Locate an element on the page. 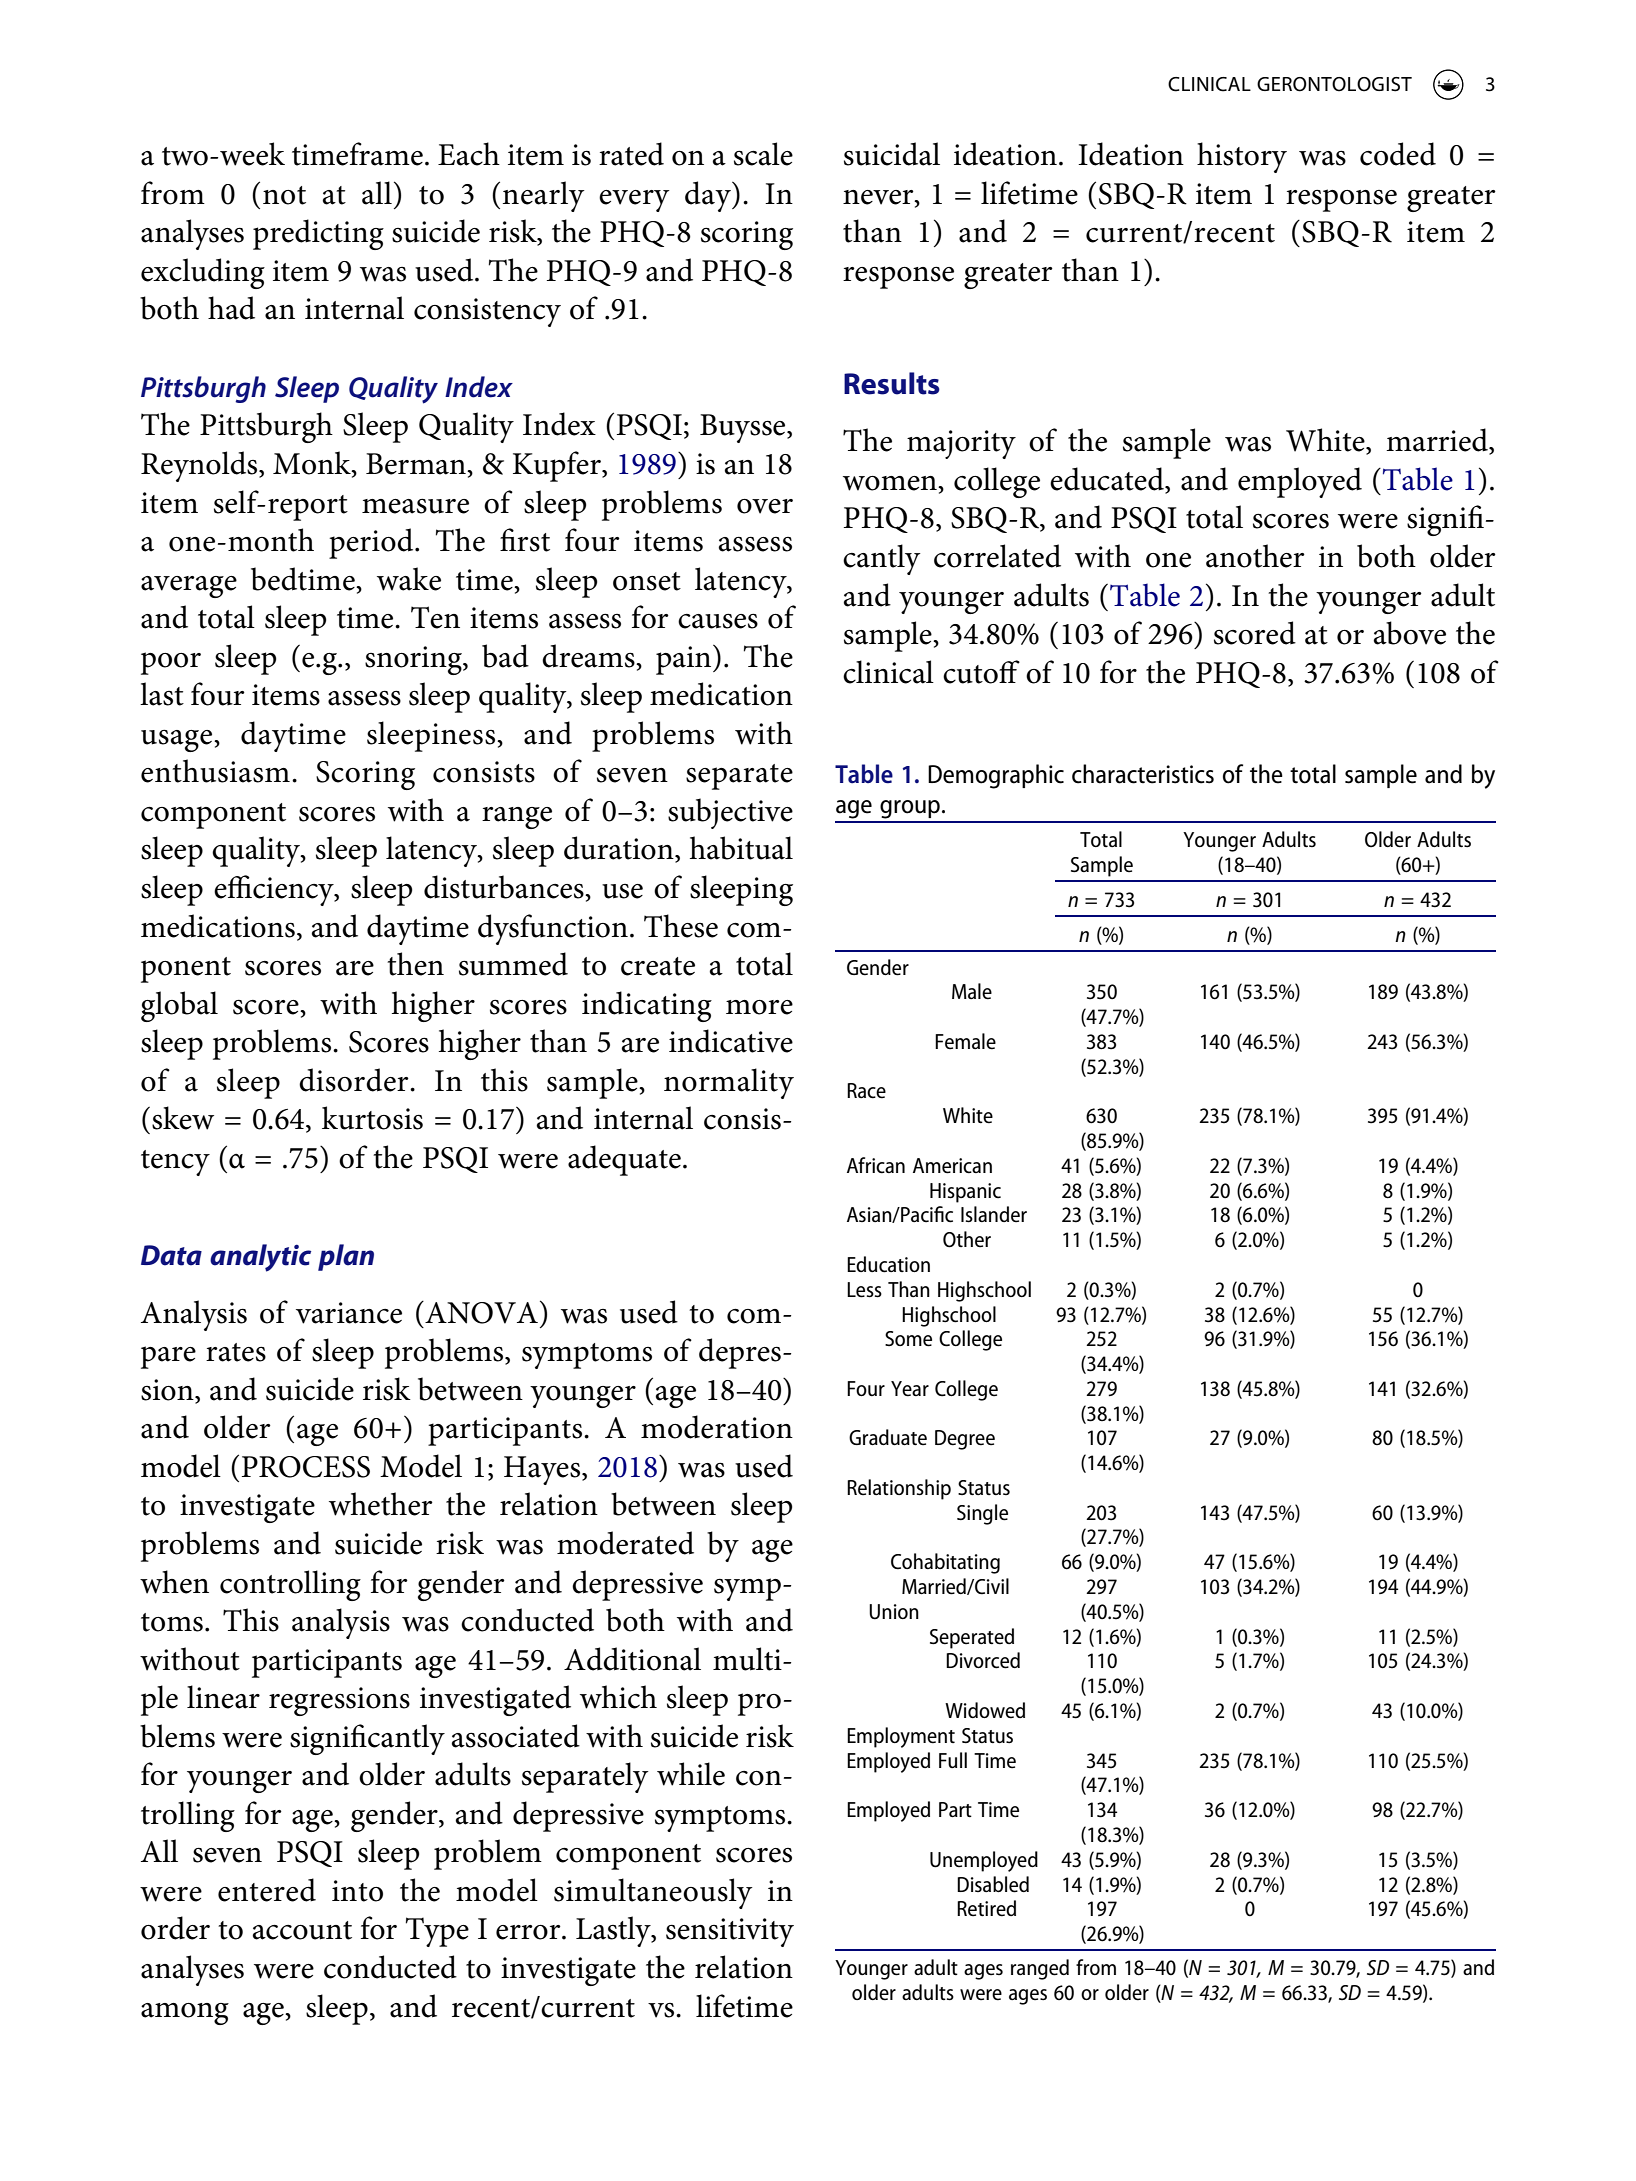 This document has height=2181, width=1636. enthusiasm is located at coordinates (215, 771).
